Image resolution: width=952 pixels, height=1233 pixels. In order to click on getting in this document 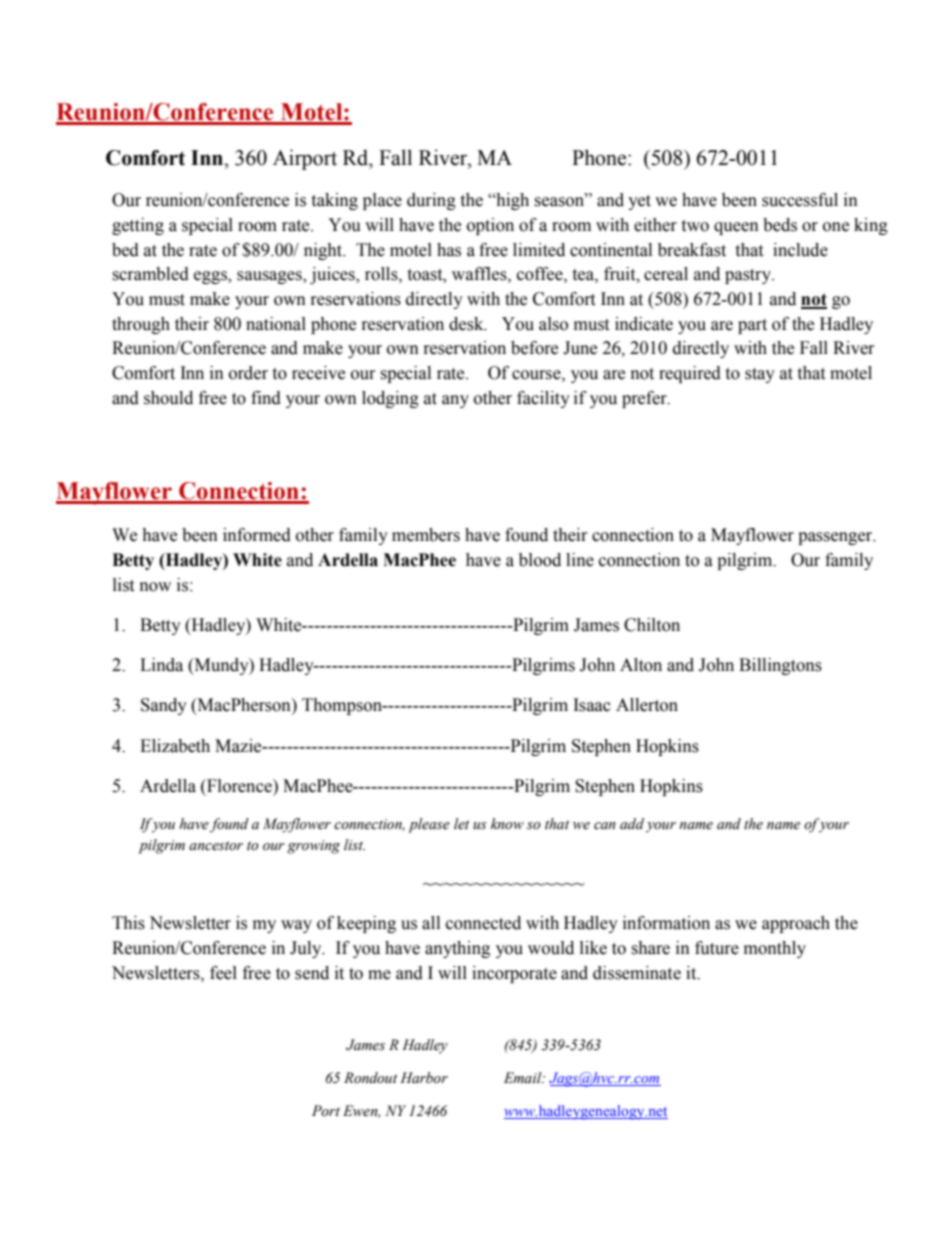, I will do `click(138, 226)`.
